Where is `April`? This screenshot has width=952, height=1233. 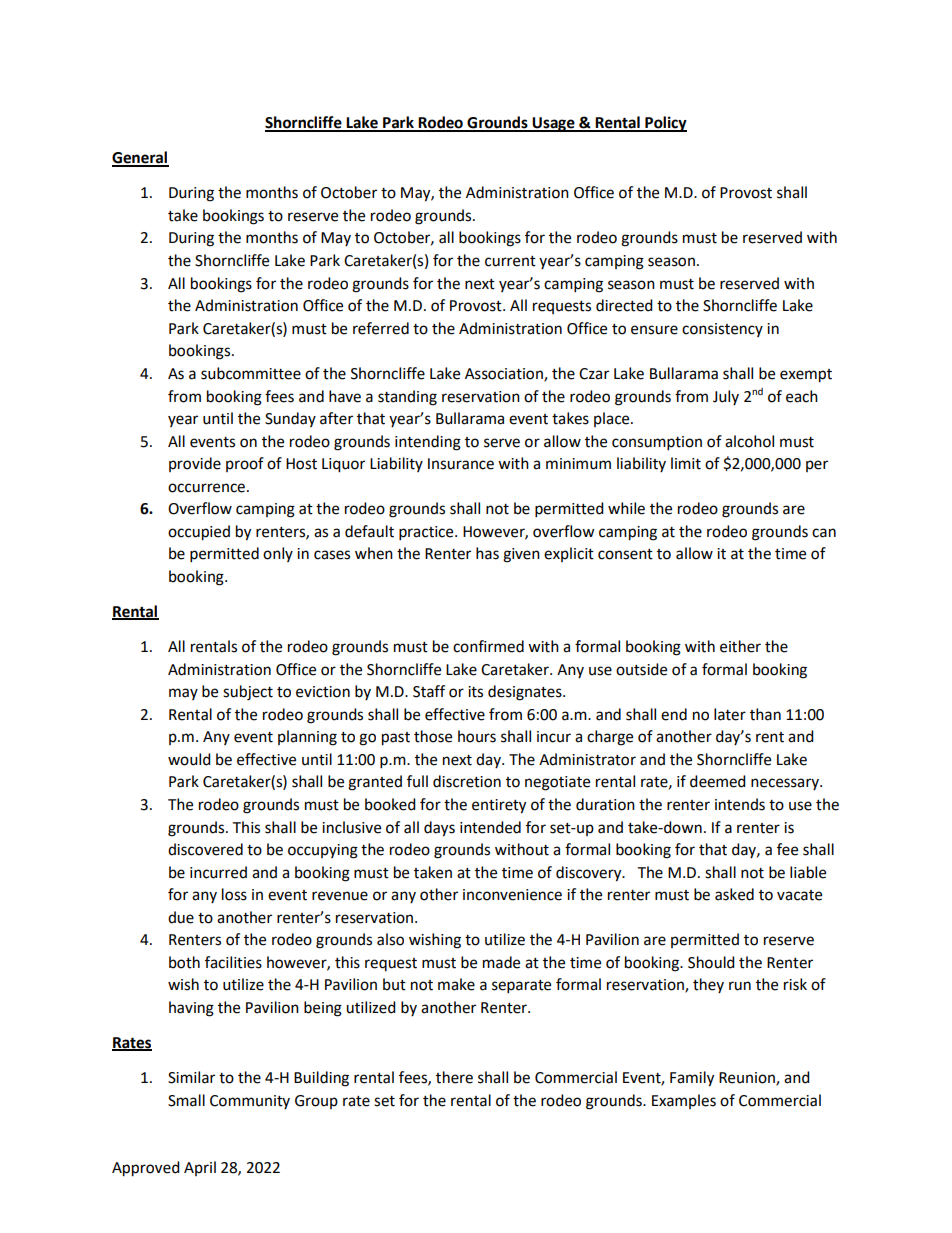 April is located at coordinates (200, 1168).
